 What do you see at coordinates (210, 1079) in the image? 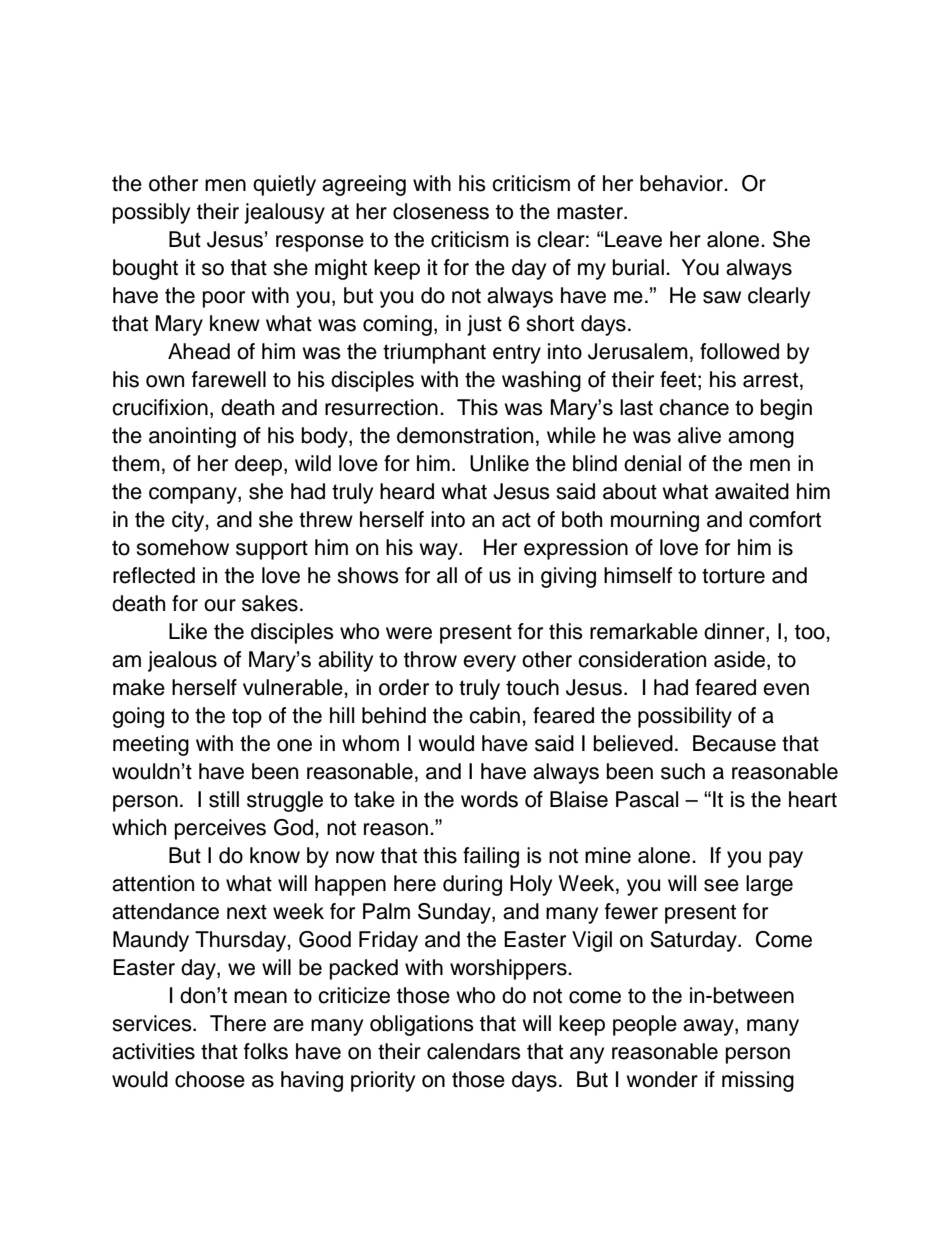
I see `choose` at bounding box center [210, 1079].
